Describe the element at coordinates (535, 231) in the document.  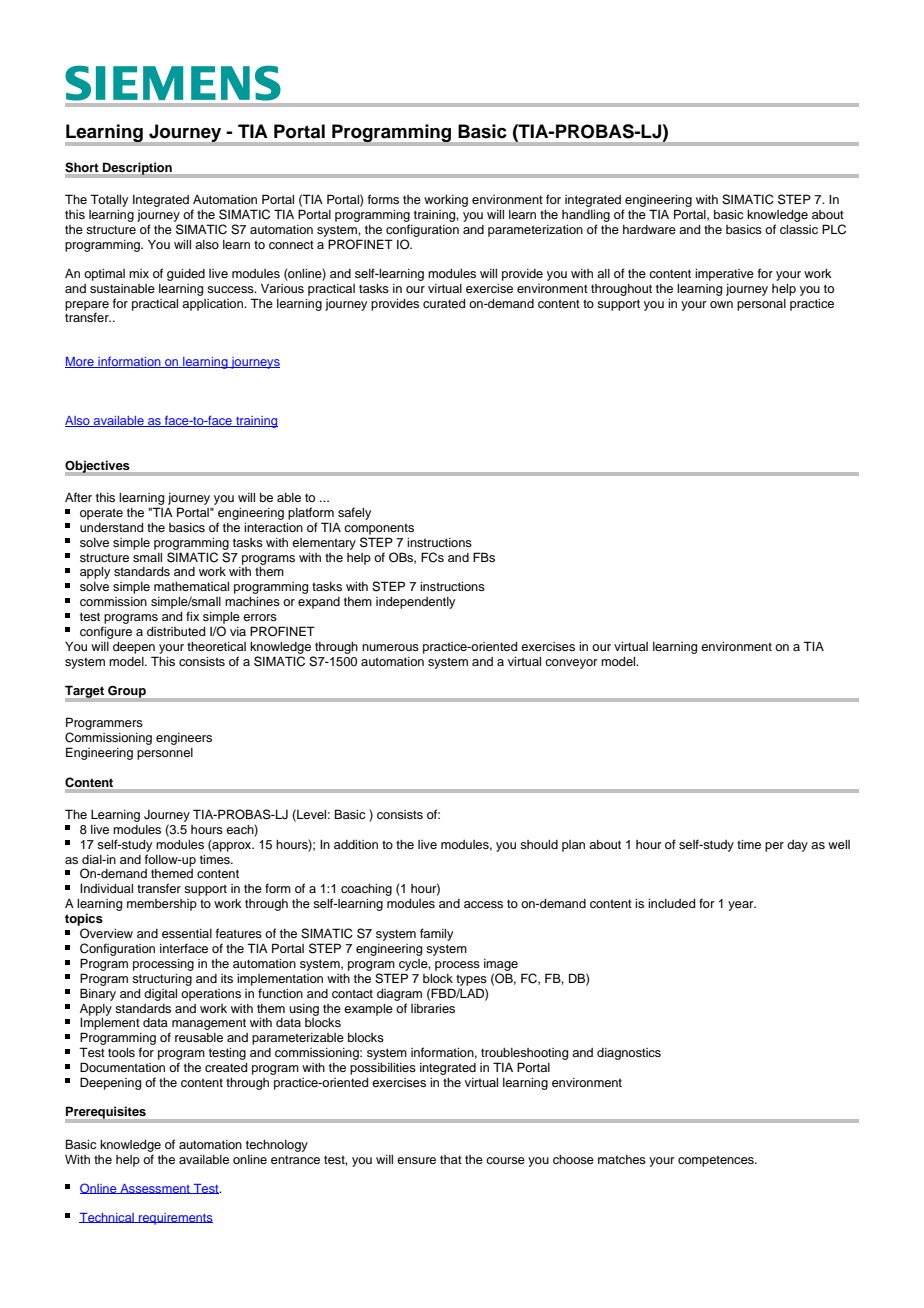
I see `parameterization` at that location.
